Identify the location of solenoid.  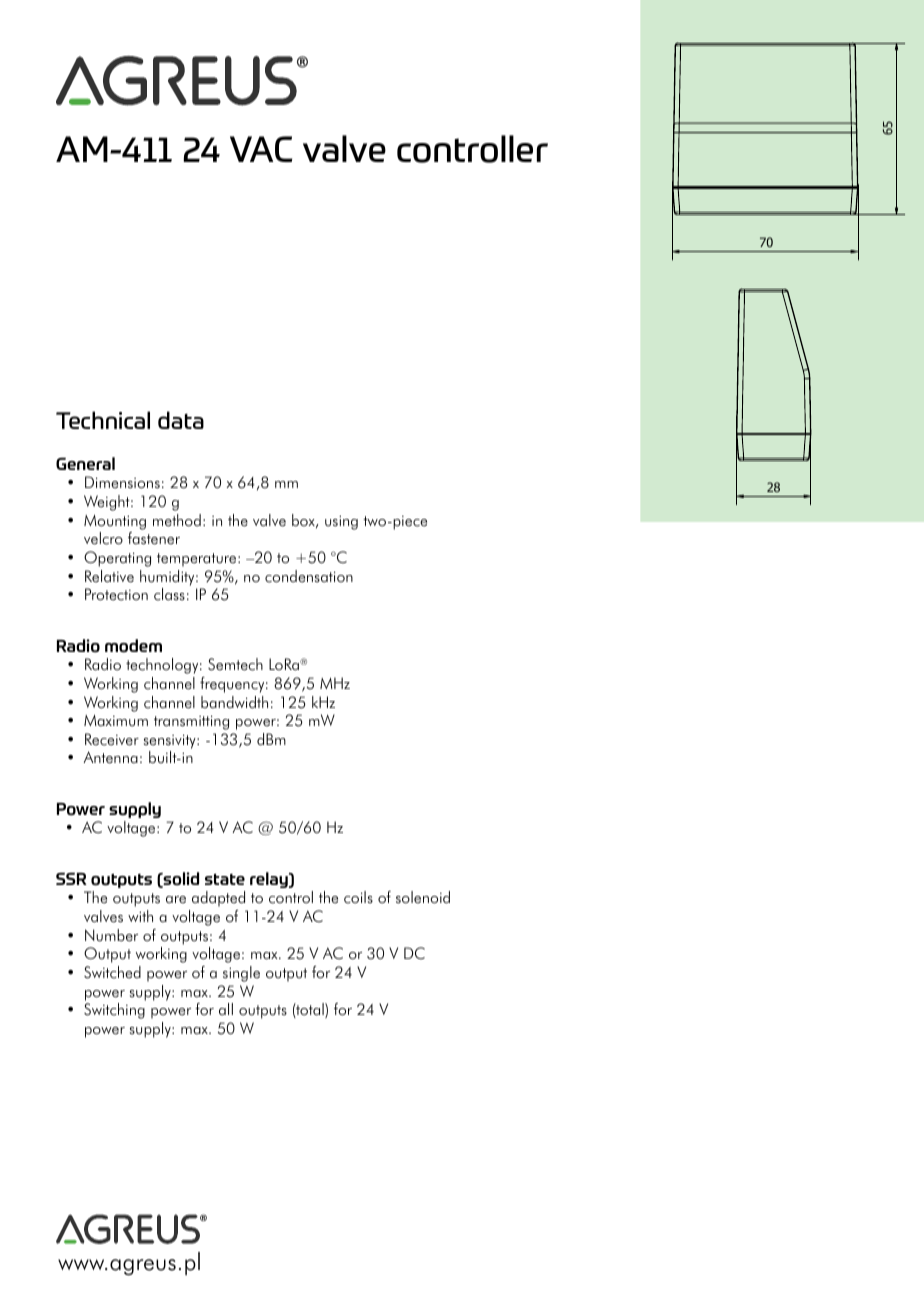
(423, 897).
